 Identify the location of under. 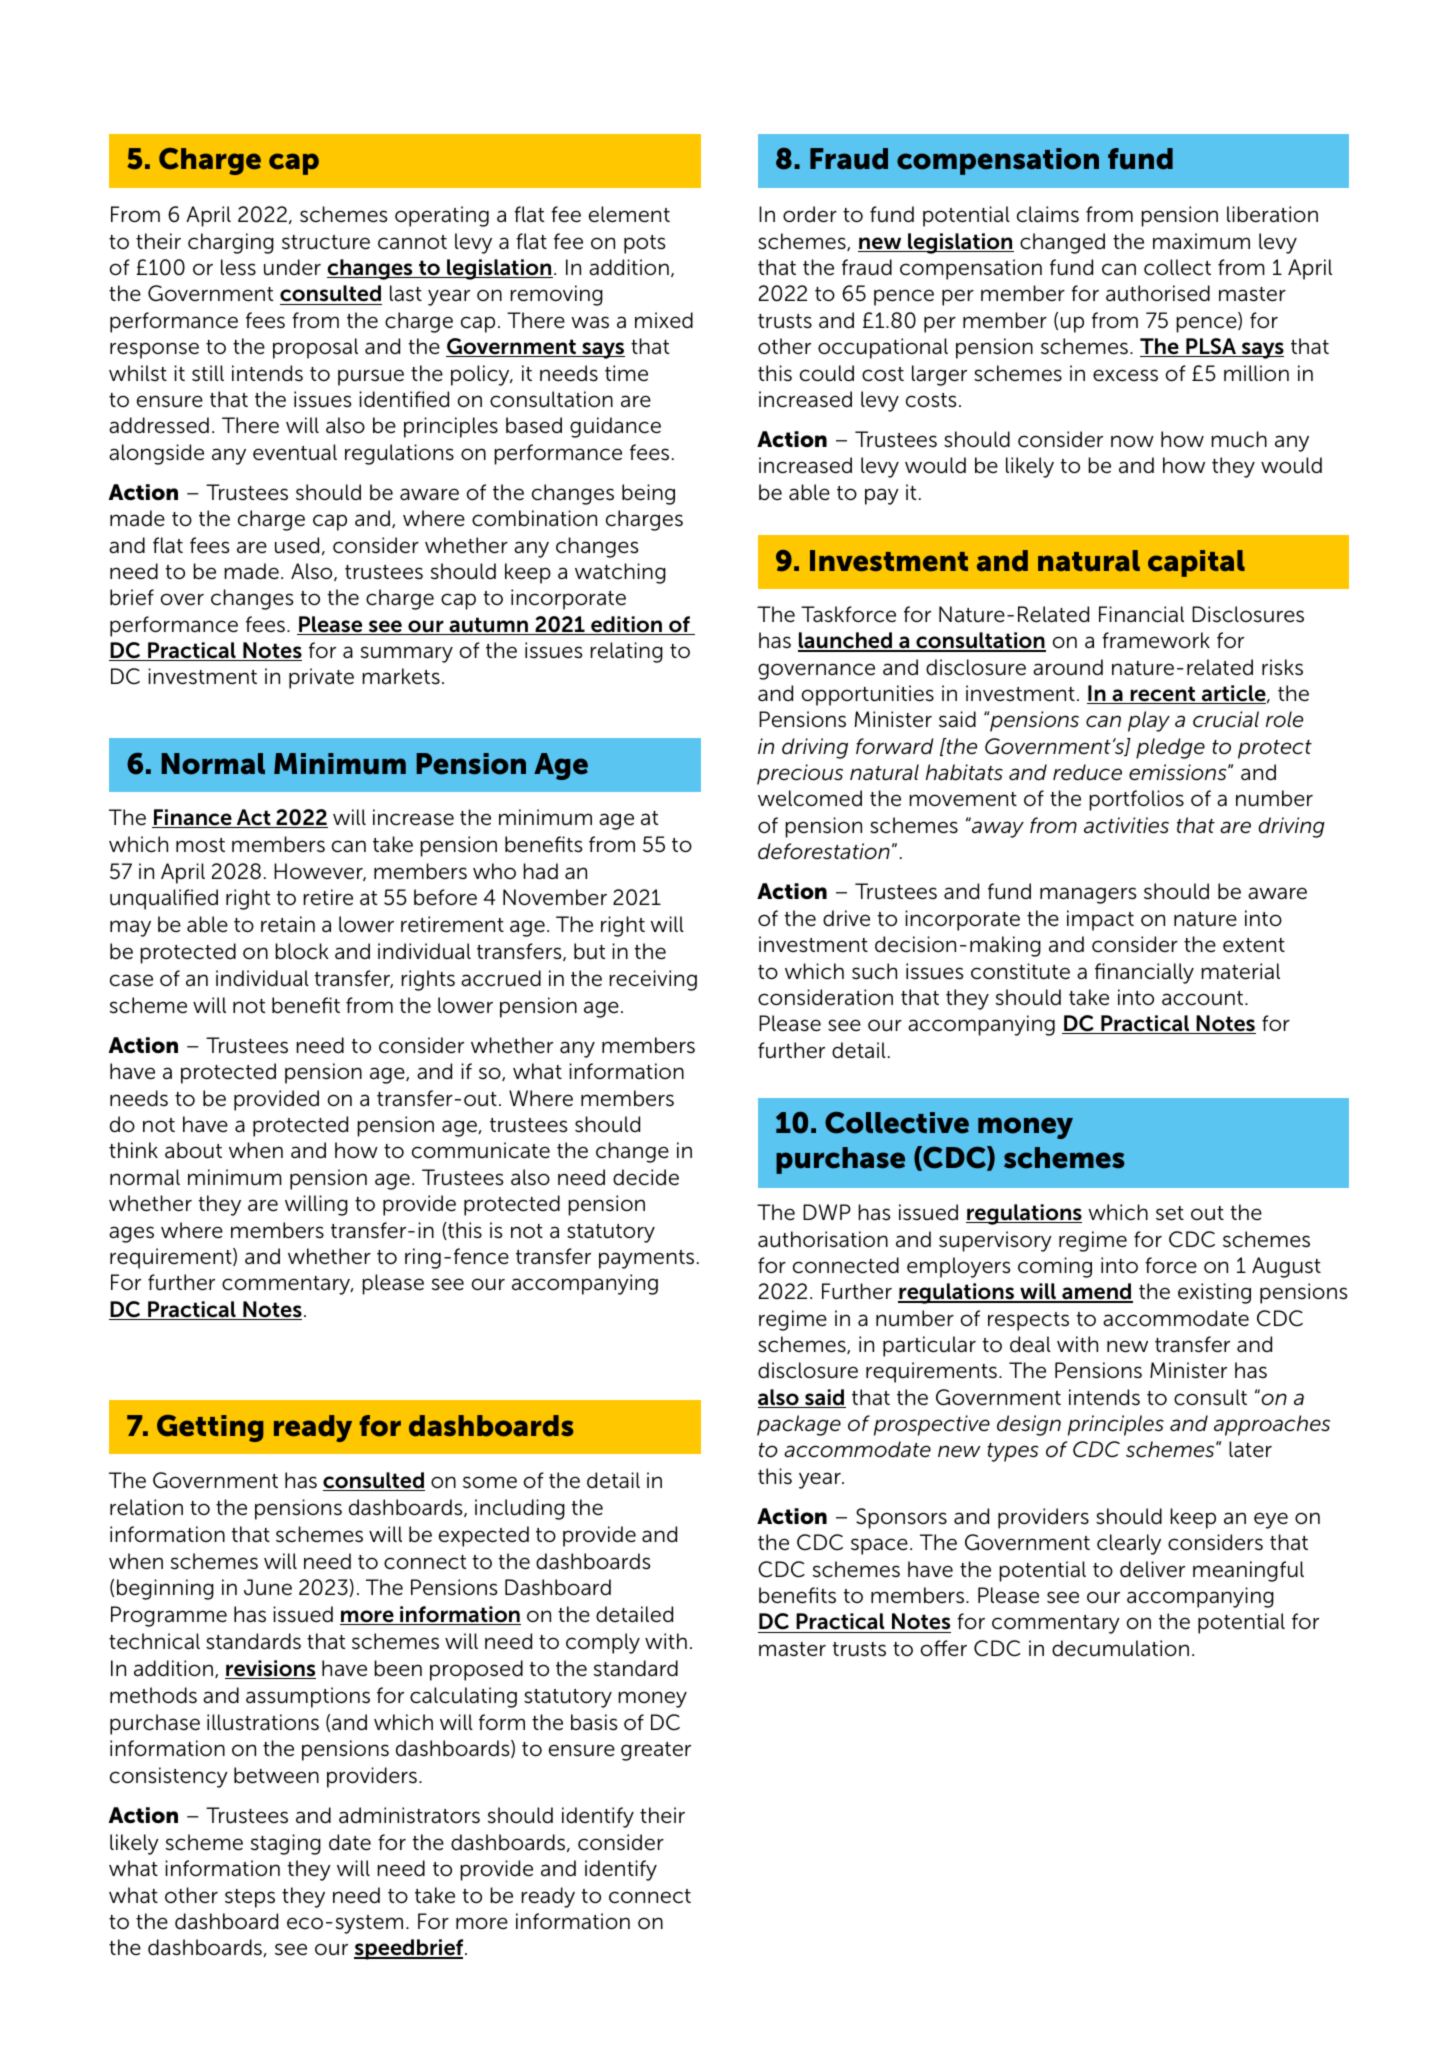
(292, 267).
